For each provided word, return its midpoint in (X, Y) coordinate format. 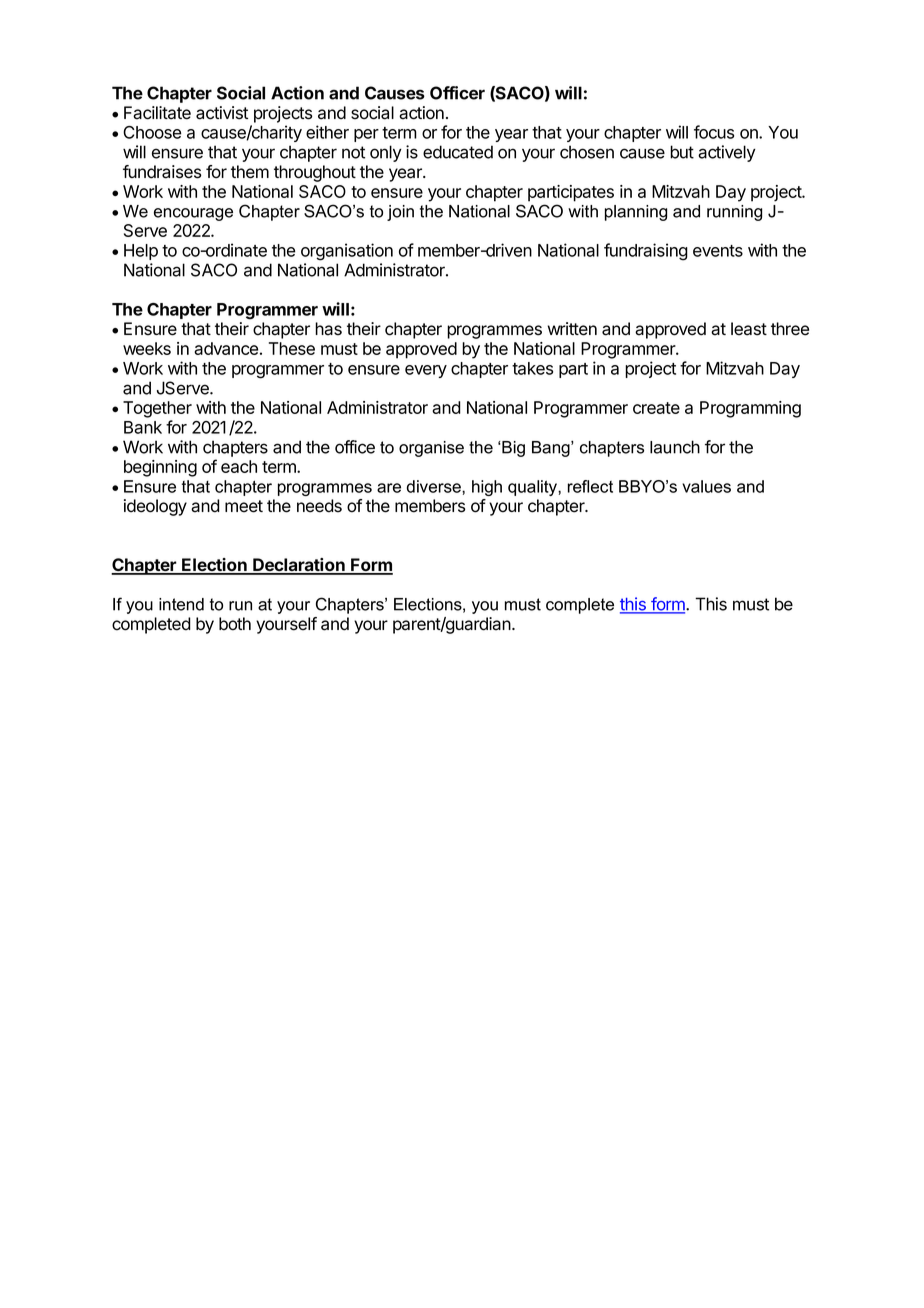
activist (222, 113)
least (749, 329)
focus (714, 132)
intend (181, 604)
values (706, 486)
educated (458, 152)
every (426, 371)
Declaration (299, 566)
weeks (147, 348)
